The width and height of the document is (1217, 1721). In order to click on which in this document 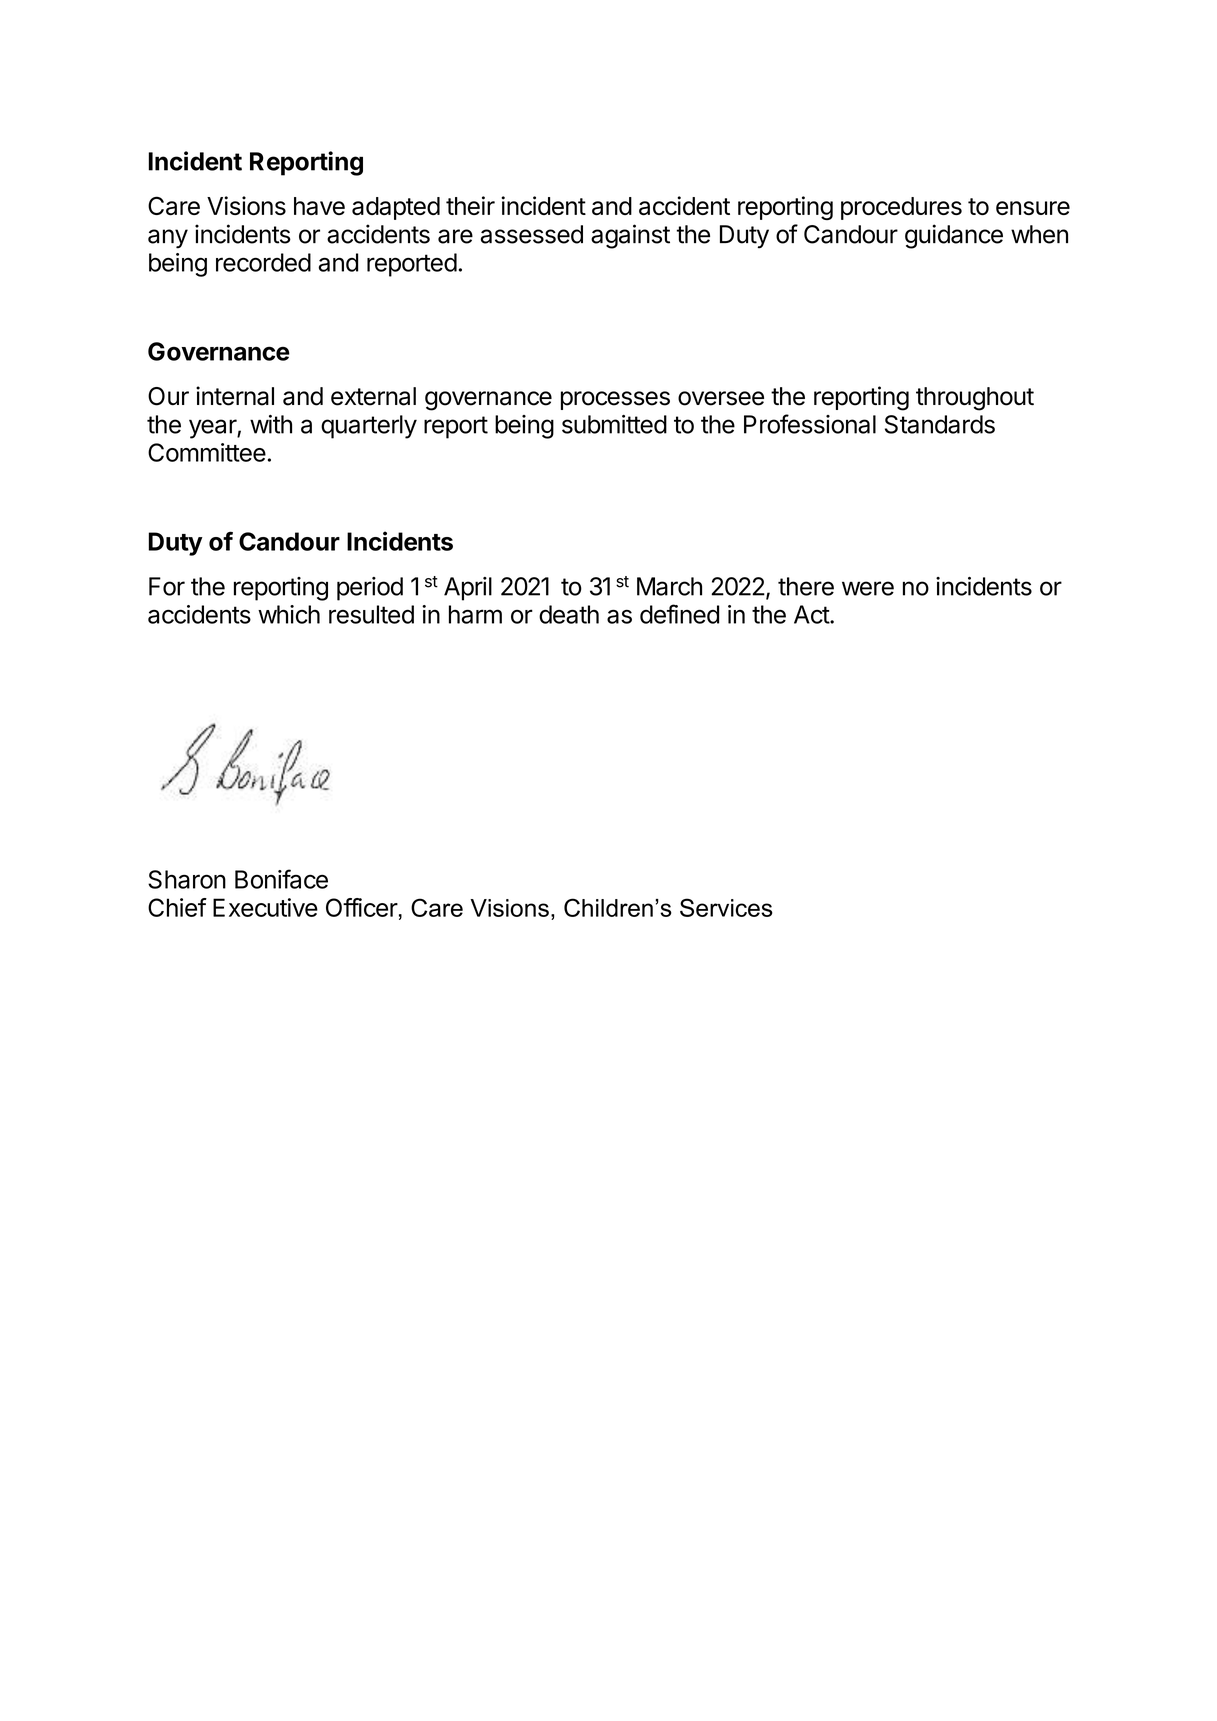, I will do `click(289, 614)`.
